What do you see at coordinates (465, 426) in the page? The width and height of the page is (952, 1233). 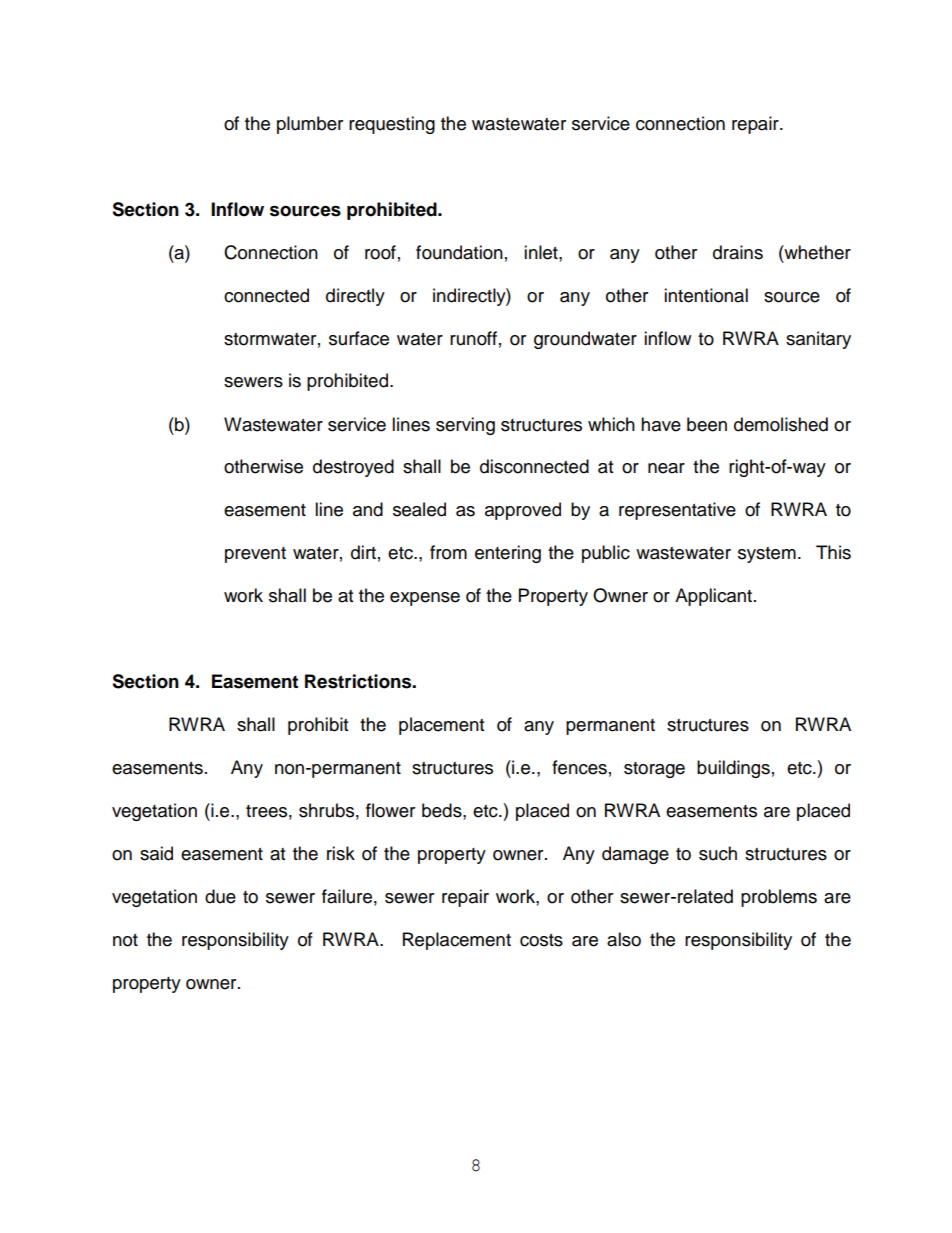 I see `serving` at bounding box center [465, 426].
